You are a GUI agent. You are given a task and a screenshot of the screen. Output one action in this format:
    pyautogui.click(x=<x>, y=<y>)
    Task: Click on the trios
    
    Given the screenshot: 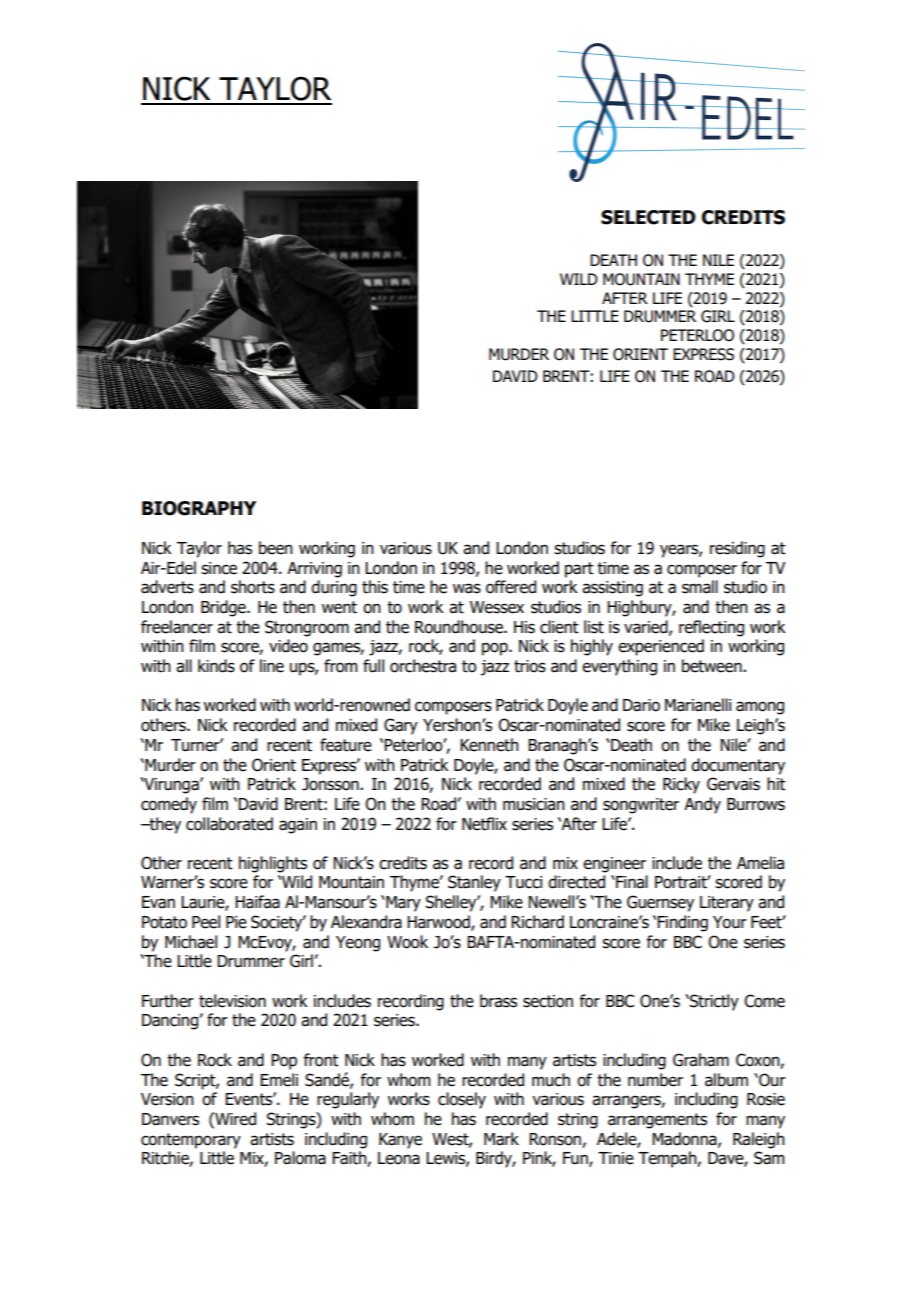 What is the action you would take?
    pyautogui.click(x=530, y=666)
